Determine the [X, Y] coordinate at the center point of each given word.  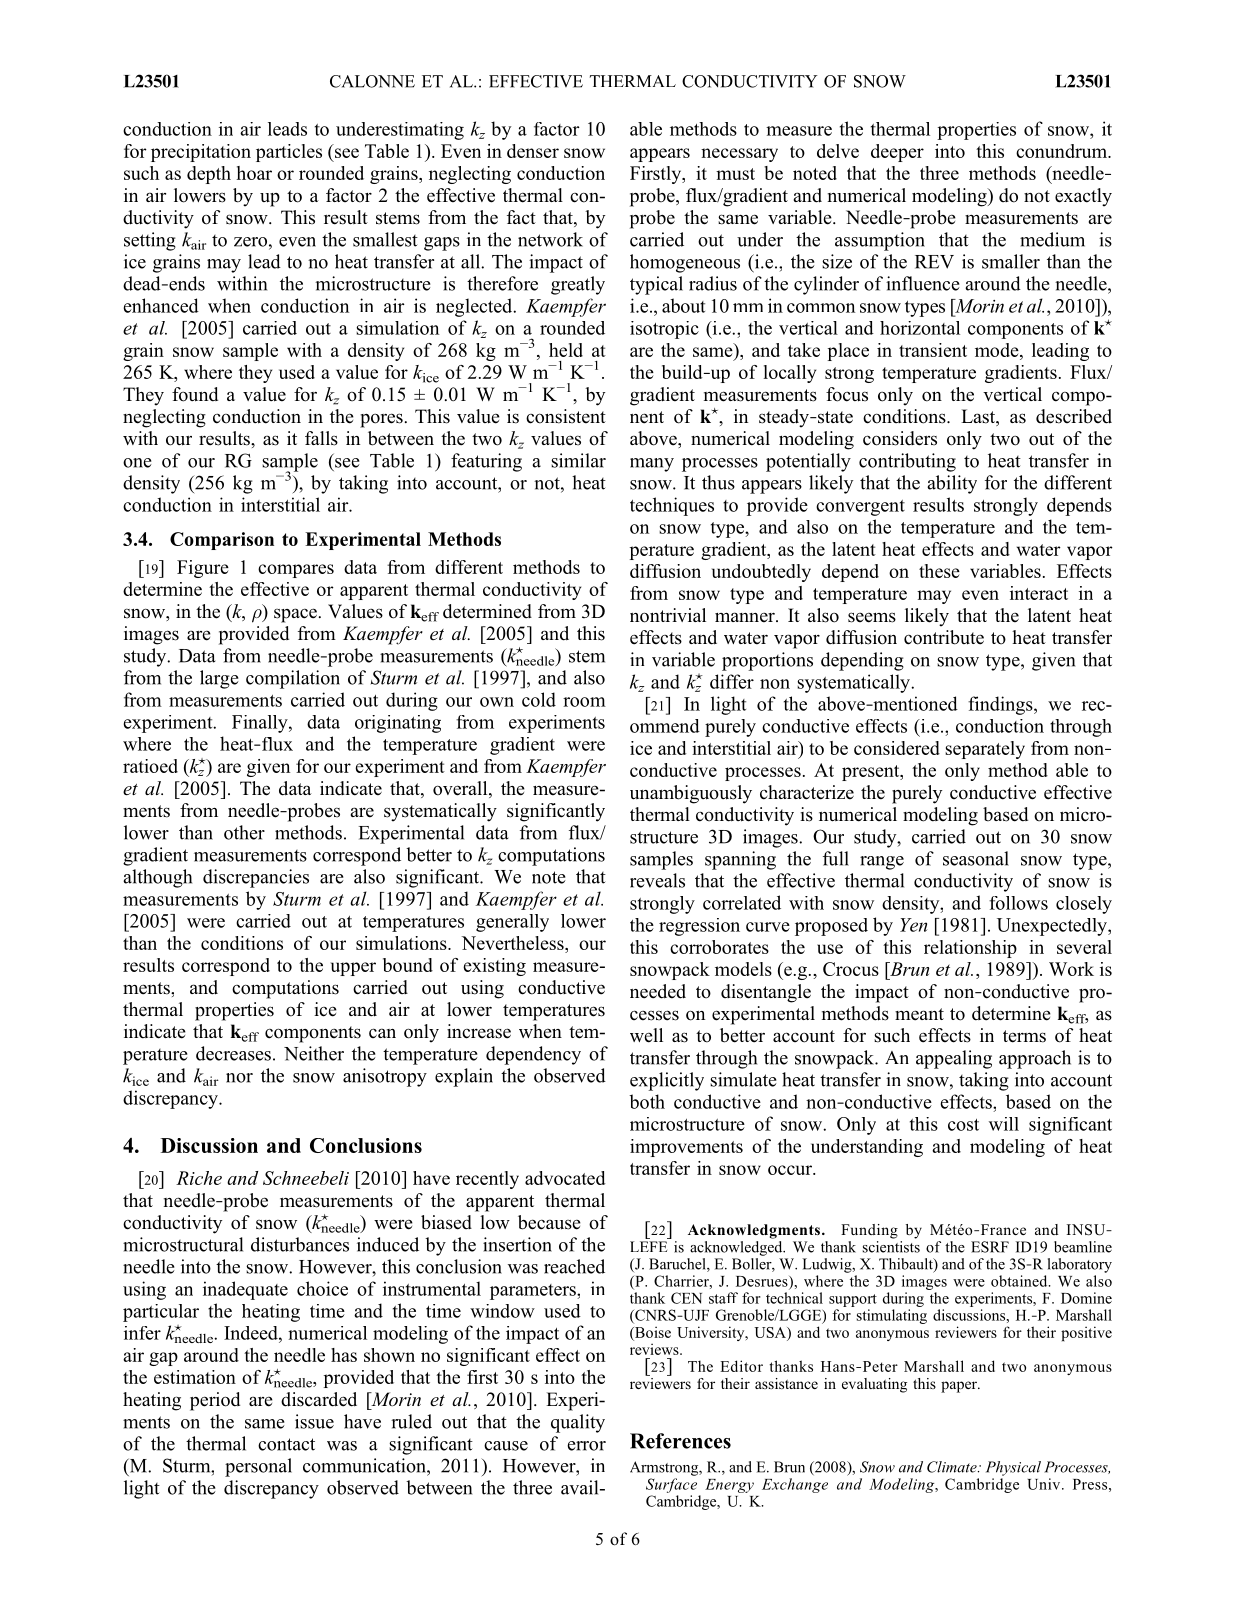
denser [533, 151]
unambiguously [691, 794]
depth [209, 175]
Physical [1013, 1468]
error [586, 1446]
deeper [897, 153]
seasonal [976, 858]
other [244, 832]
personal [258, 1467]
